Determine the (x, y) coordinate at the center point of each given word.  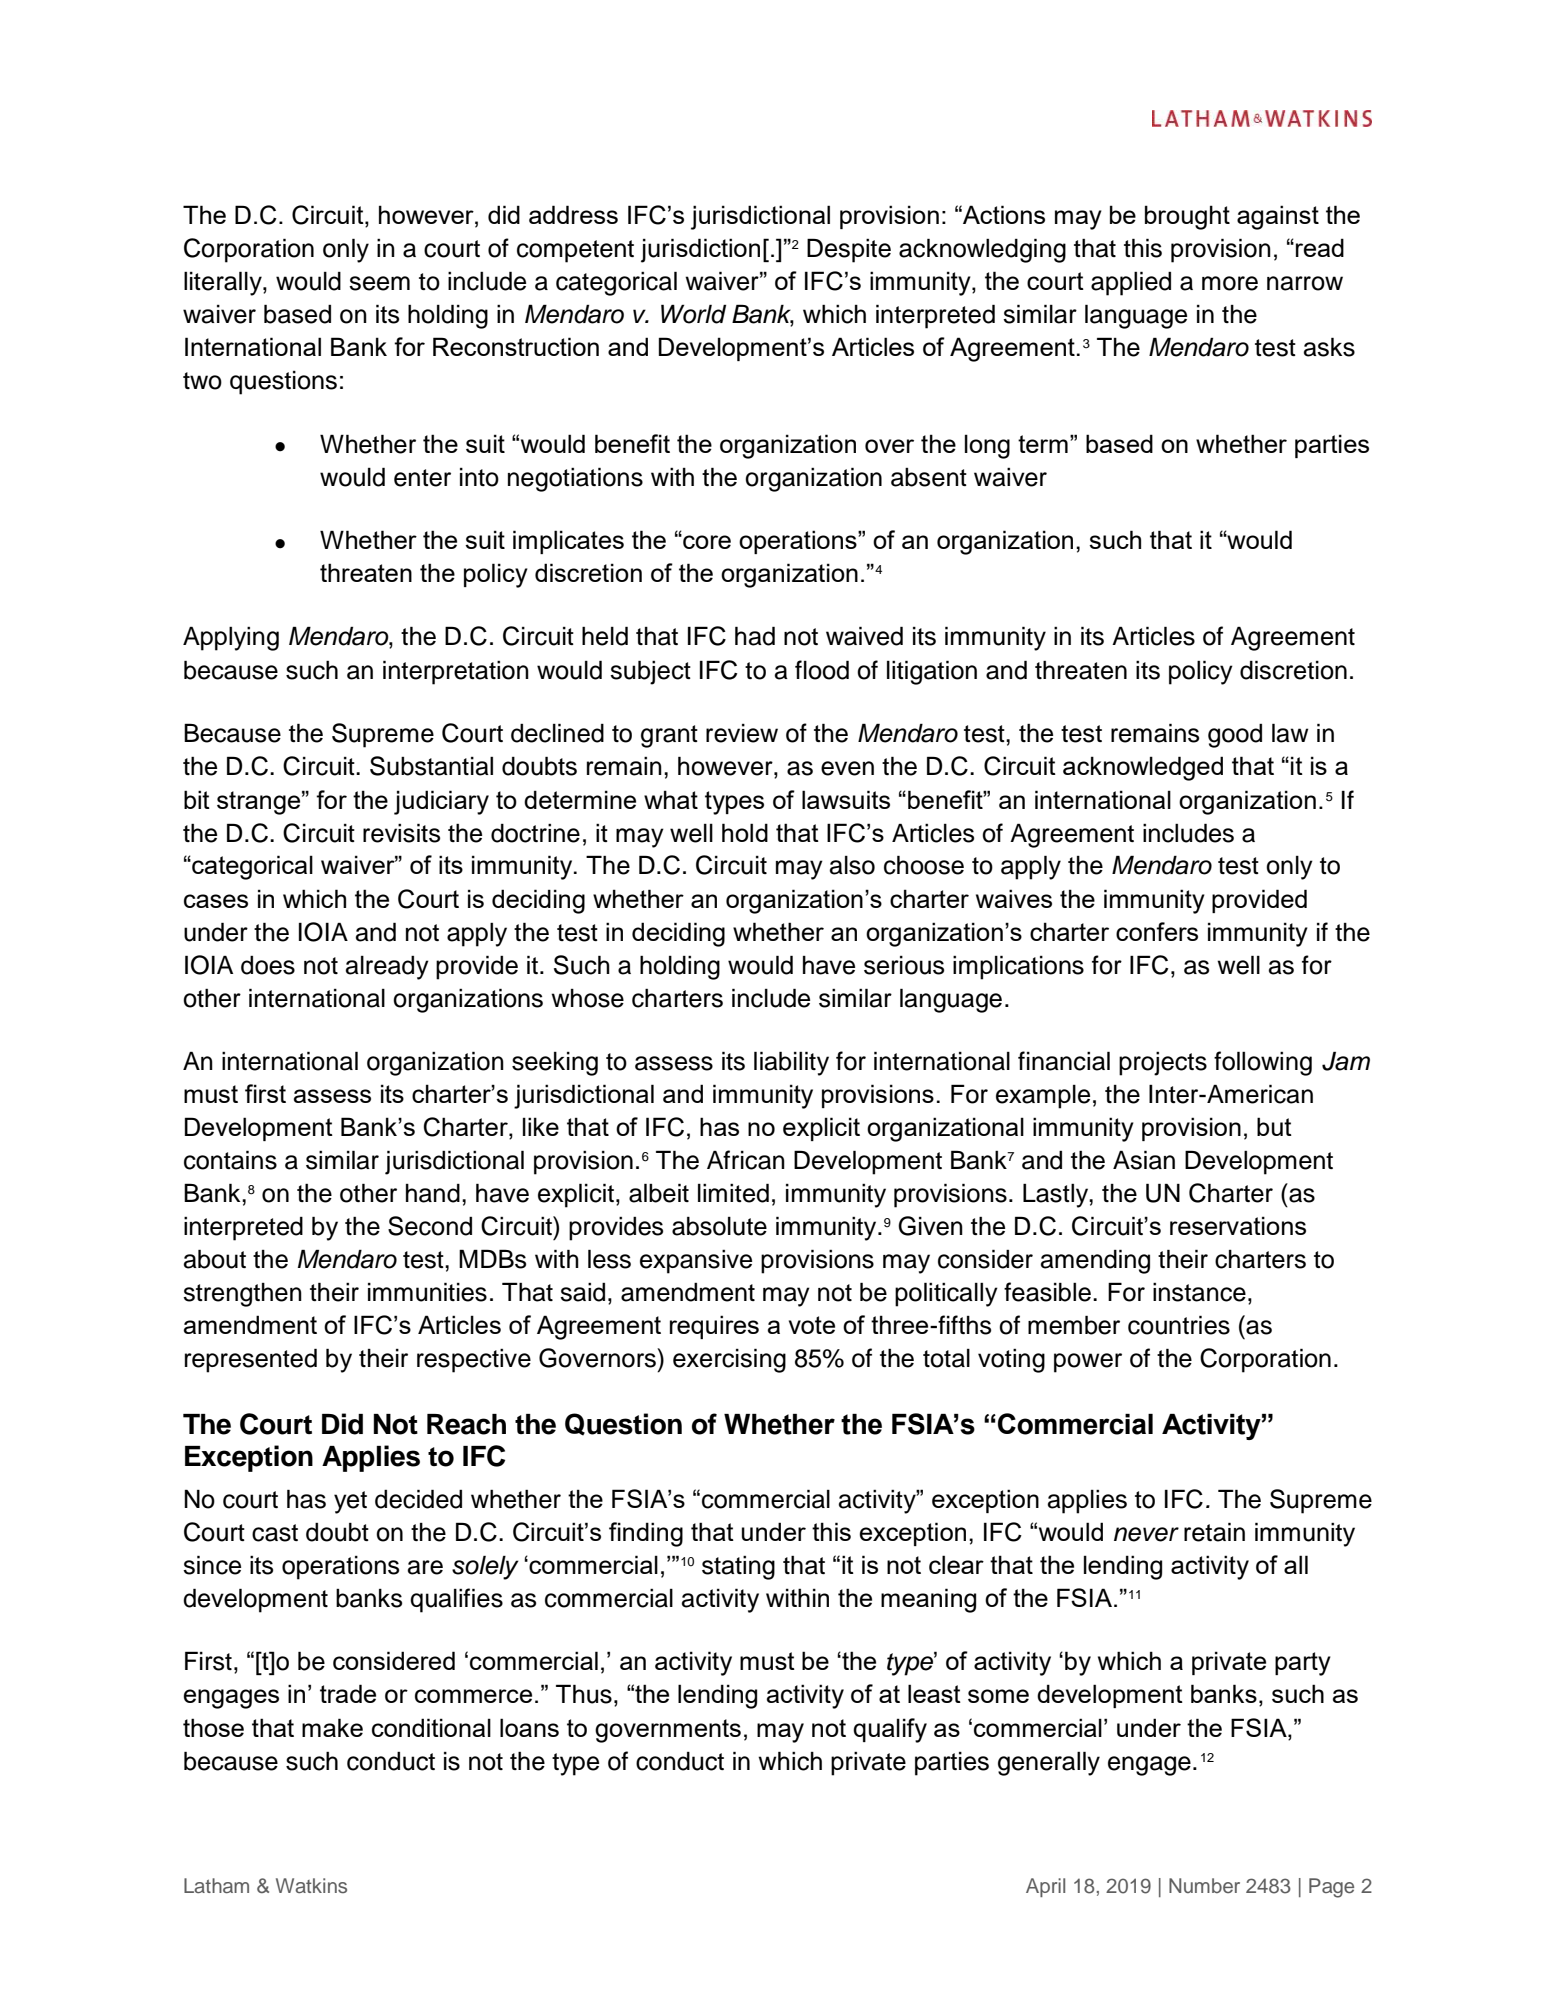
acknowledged (1143, 768)
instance (1199, 1292)
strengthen (242, 1295)
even (847, 768)
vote (812, 1325)
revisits (401, 833)
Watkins (311, 1885)
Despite (849, 250)
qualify (890, 1730)
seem (379, 283)
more (1230, 283)
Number (1204, 1885)
